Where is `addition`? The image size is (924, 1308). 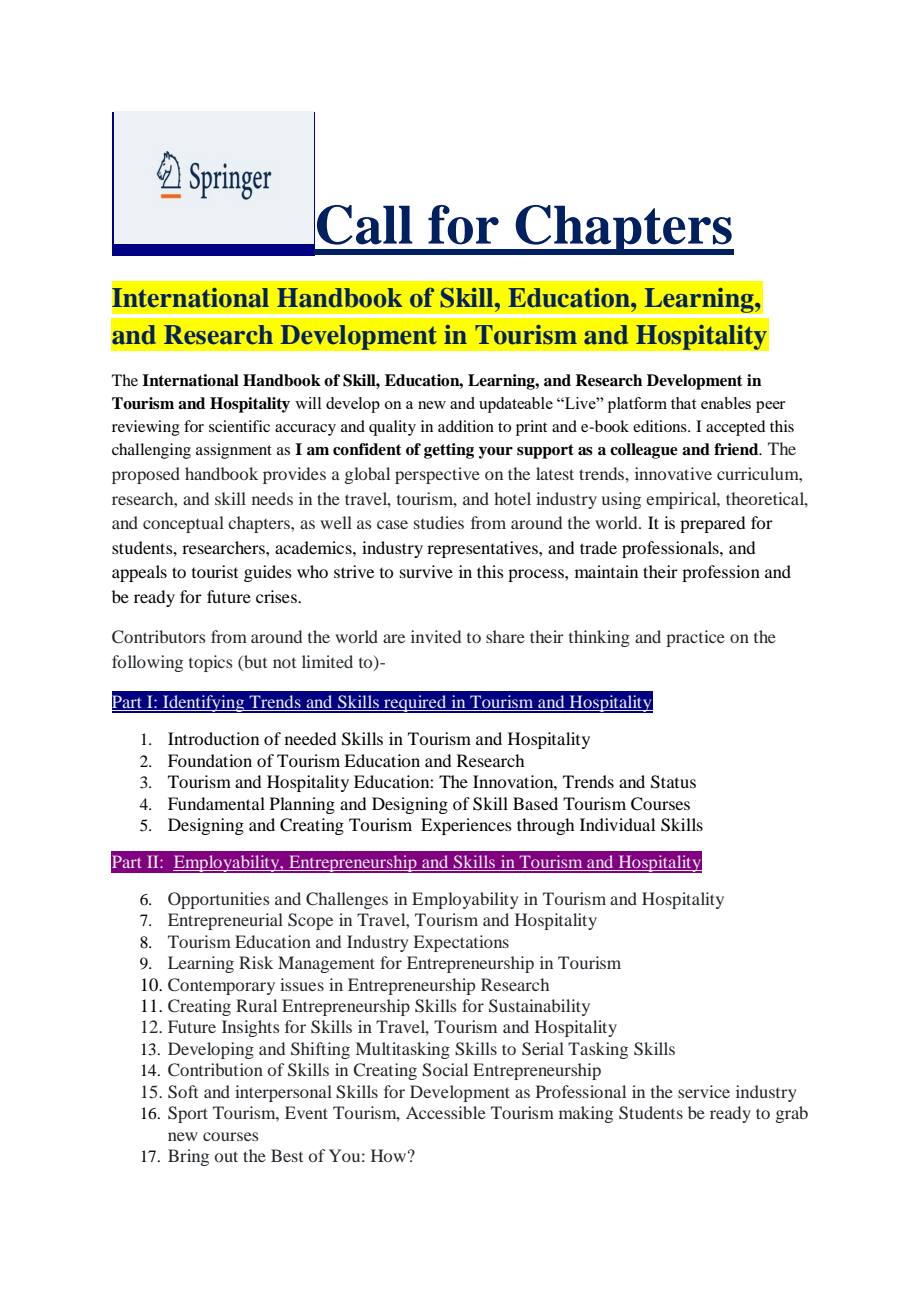 addition is located at coordinates (466, 426).
